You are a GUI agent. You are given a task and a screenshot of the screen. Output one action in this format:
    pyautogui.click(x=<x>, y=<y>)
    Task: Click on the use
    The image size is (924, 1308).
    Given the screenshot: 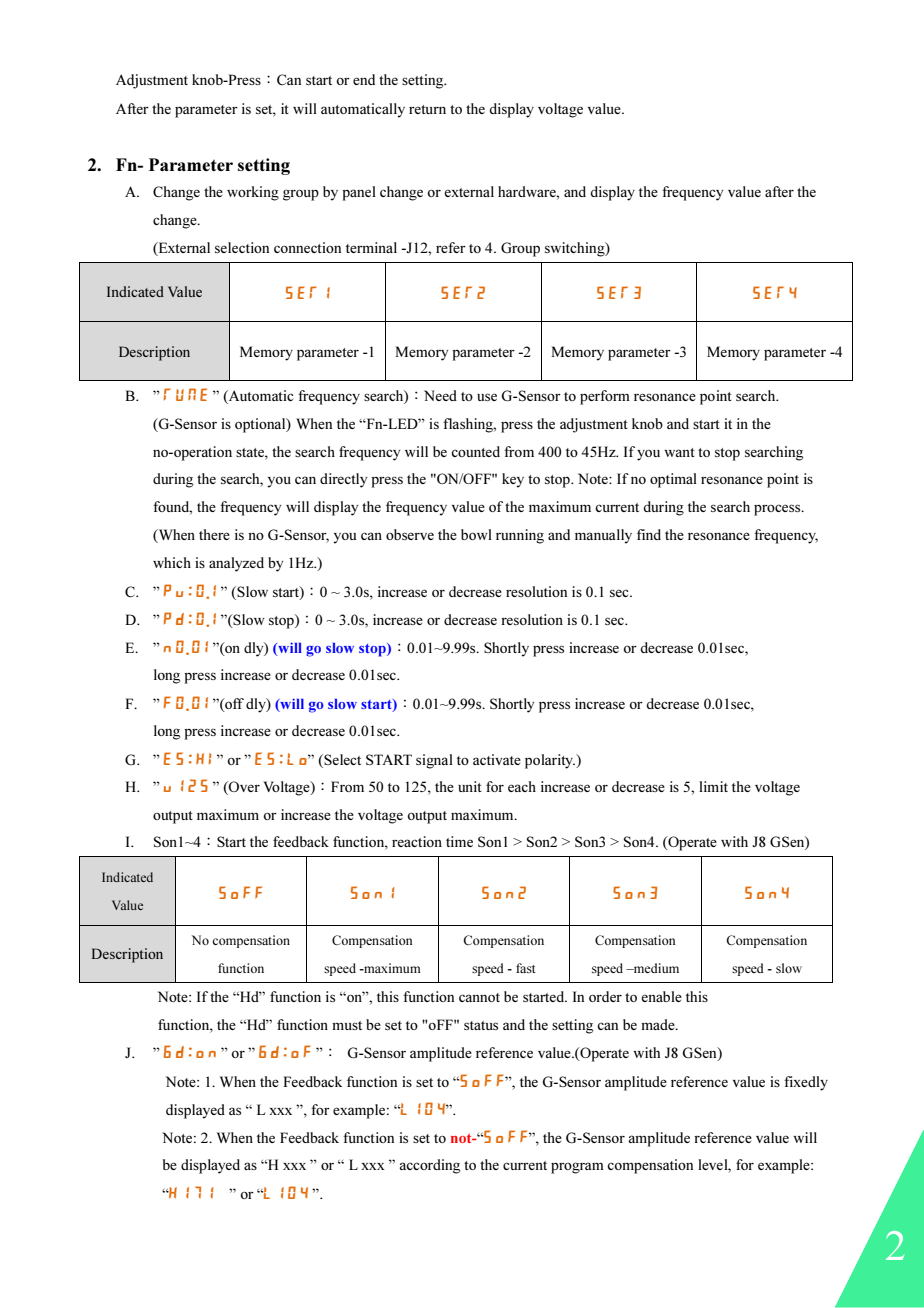 What is the action you would take?
    pyautogui.click(x=487, y=397)
